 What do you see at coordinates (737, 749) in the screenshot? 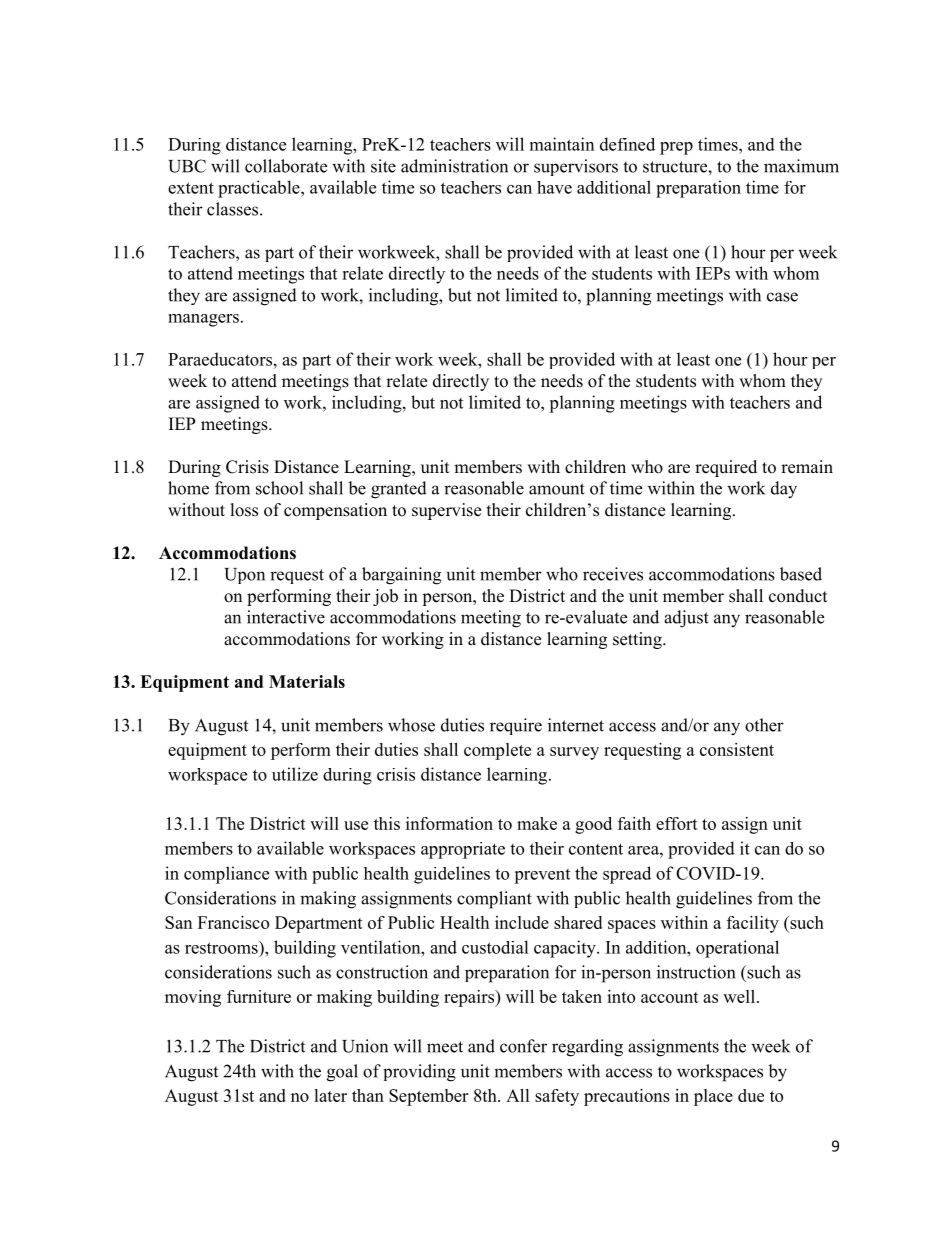
I see `consistent` at bounding box center [737, 749].
